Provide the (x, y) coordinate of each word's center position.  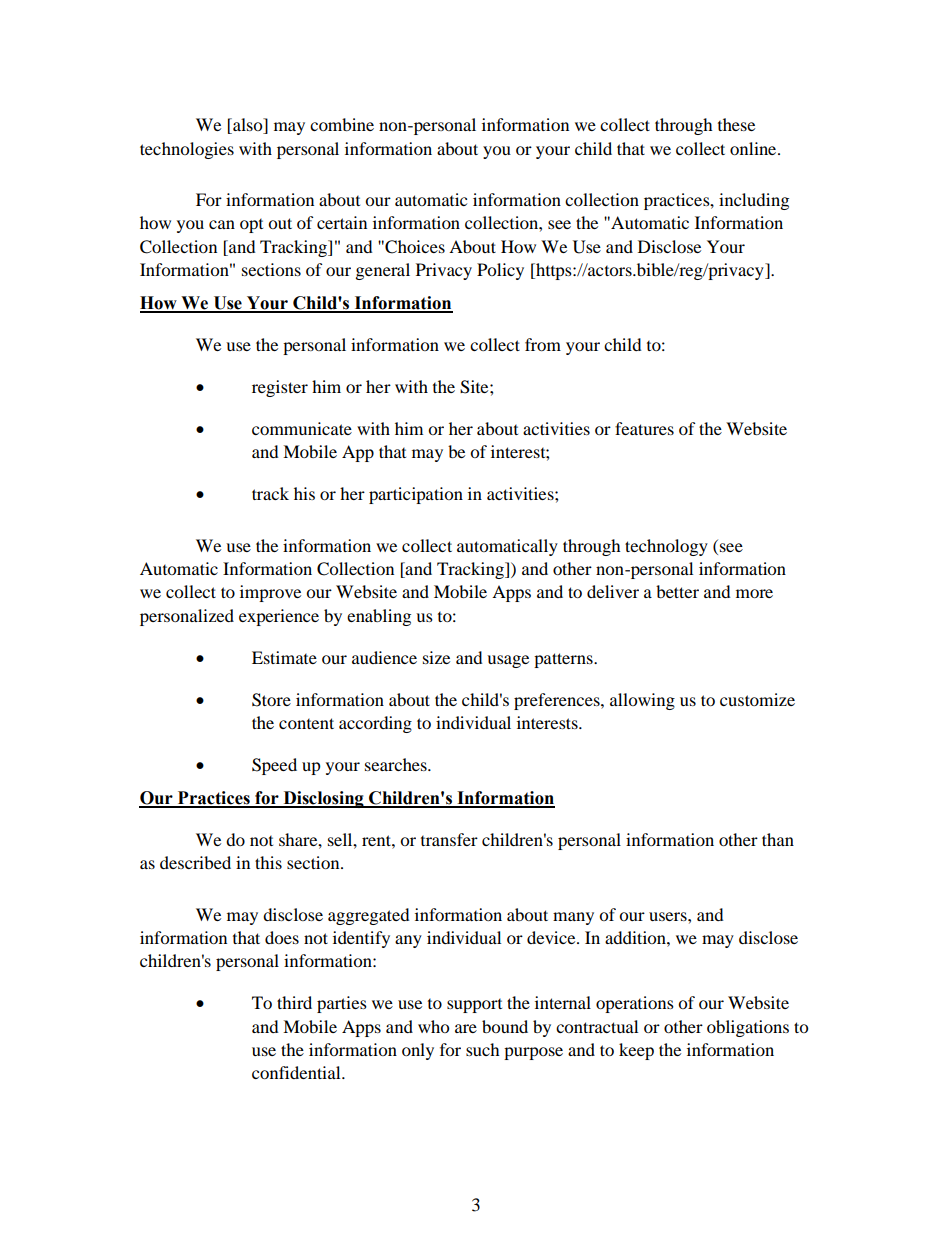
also (248, 126)
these (736, 124)
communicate (302, 428)
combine (342, 124)
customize (757, 699)
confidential (297, 1072)
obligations (748, 1028)
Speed (274, 766)
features (644, 428)
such (483, 1049)
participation (416, 495)
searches (397, 764)
